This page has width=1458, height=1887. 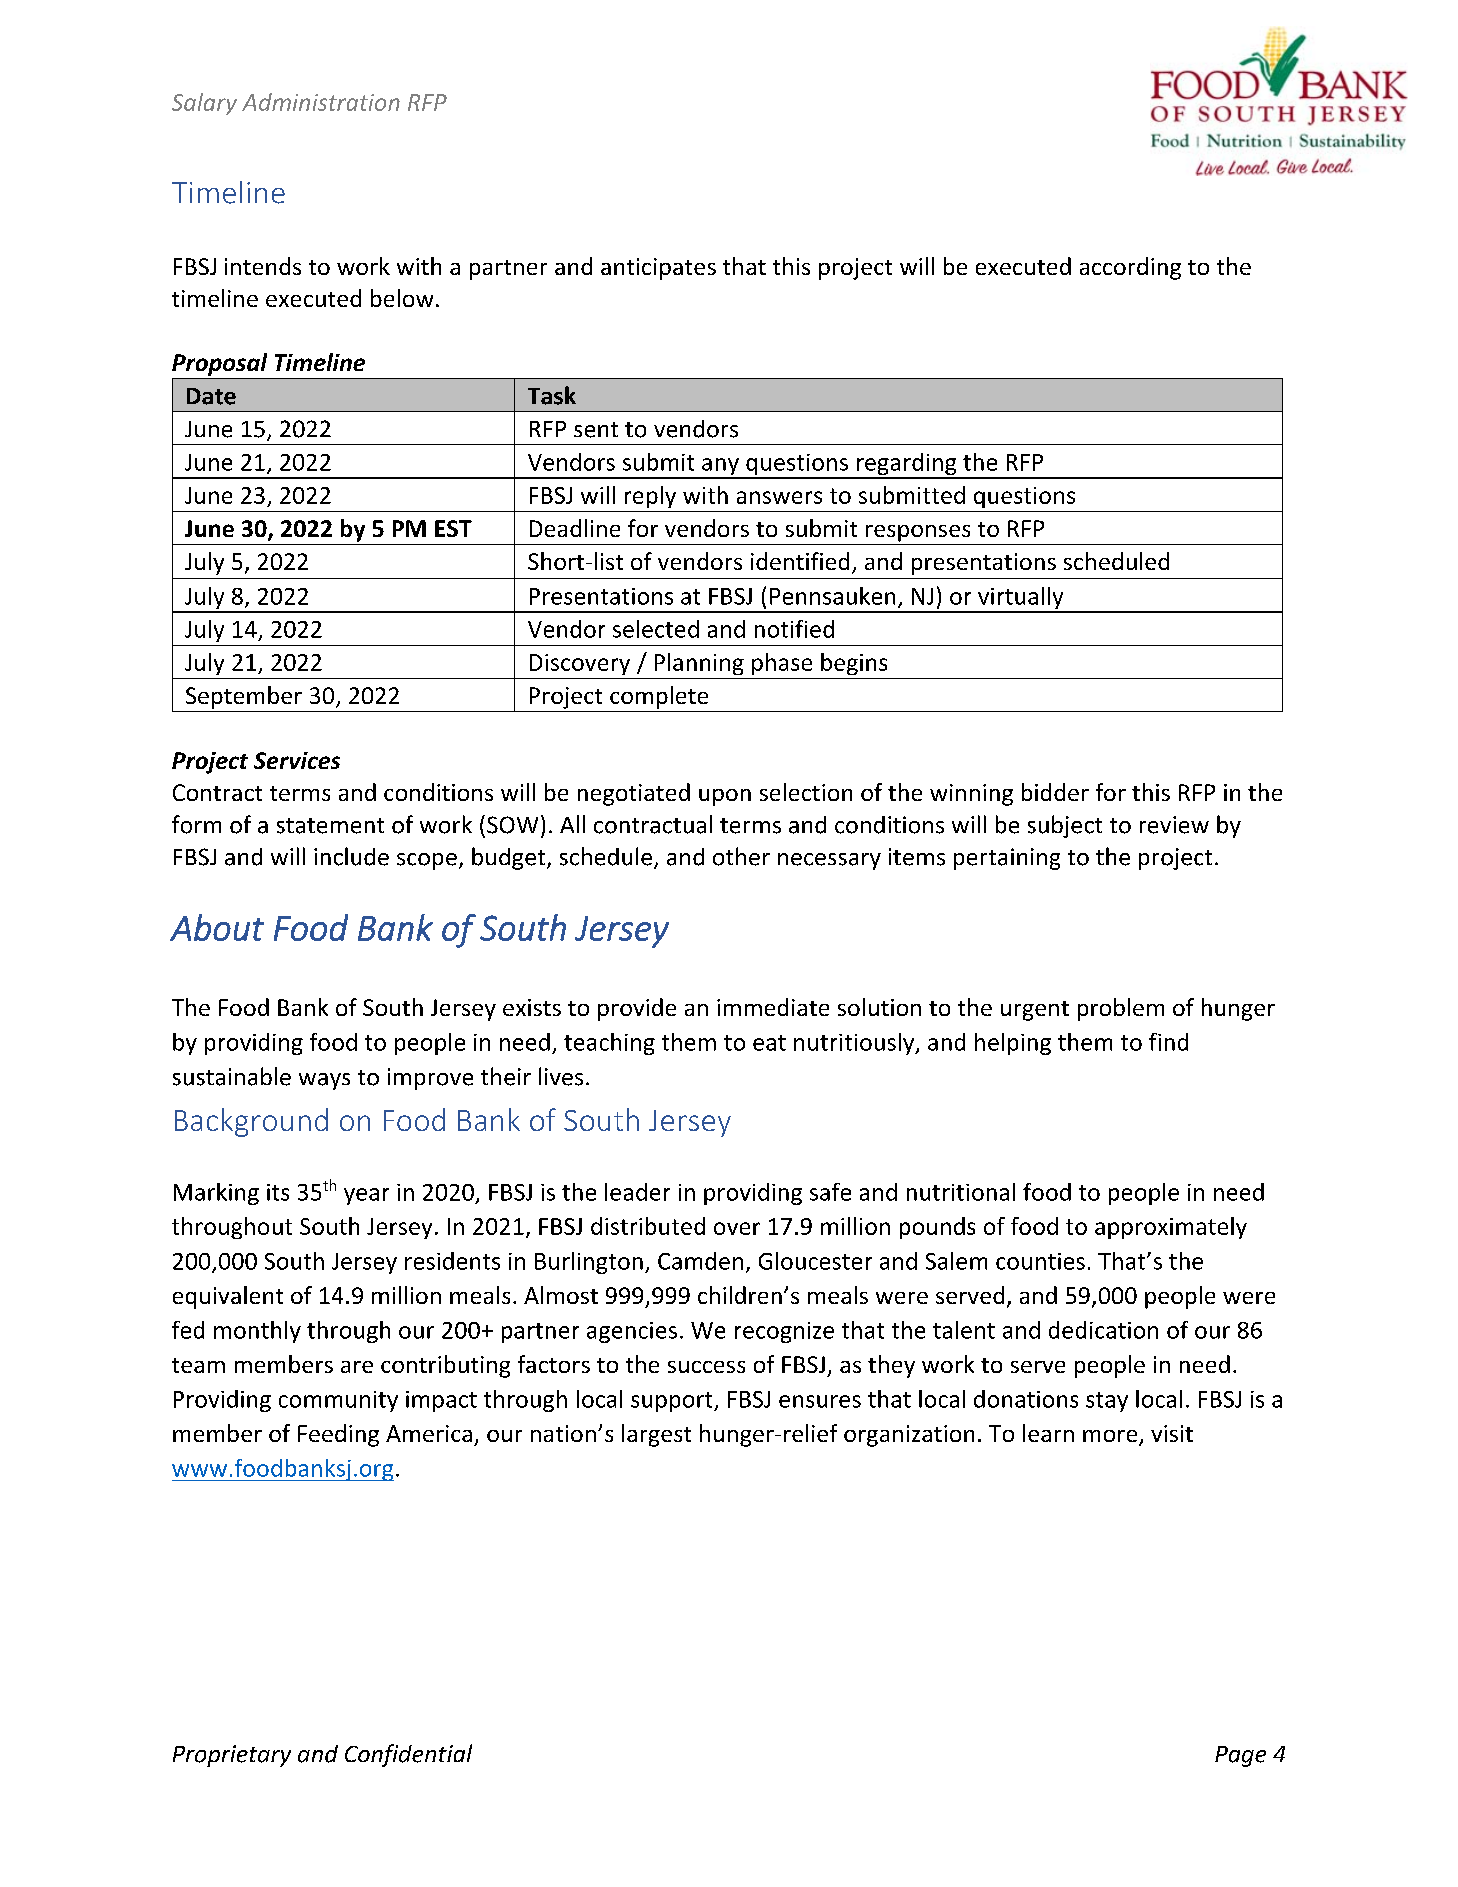 I want to click on according, so click(x=1130, y=268).
